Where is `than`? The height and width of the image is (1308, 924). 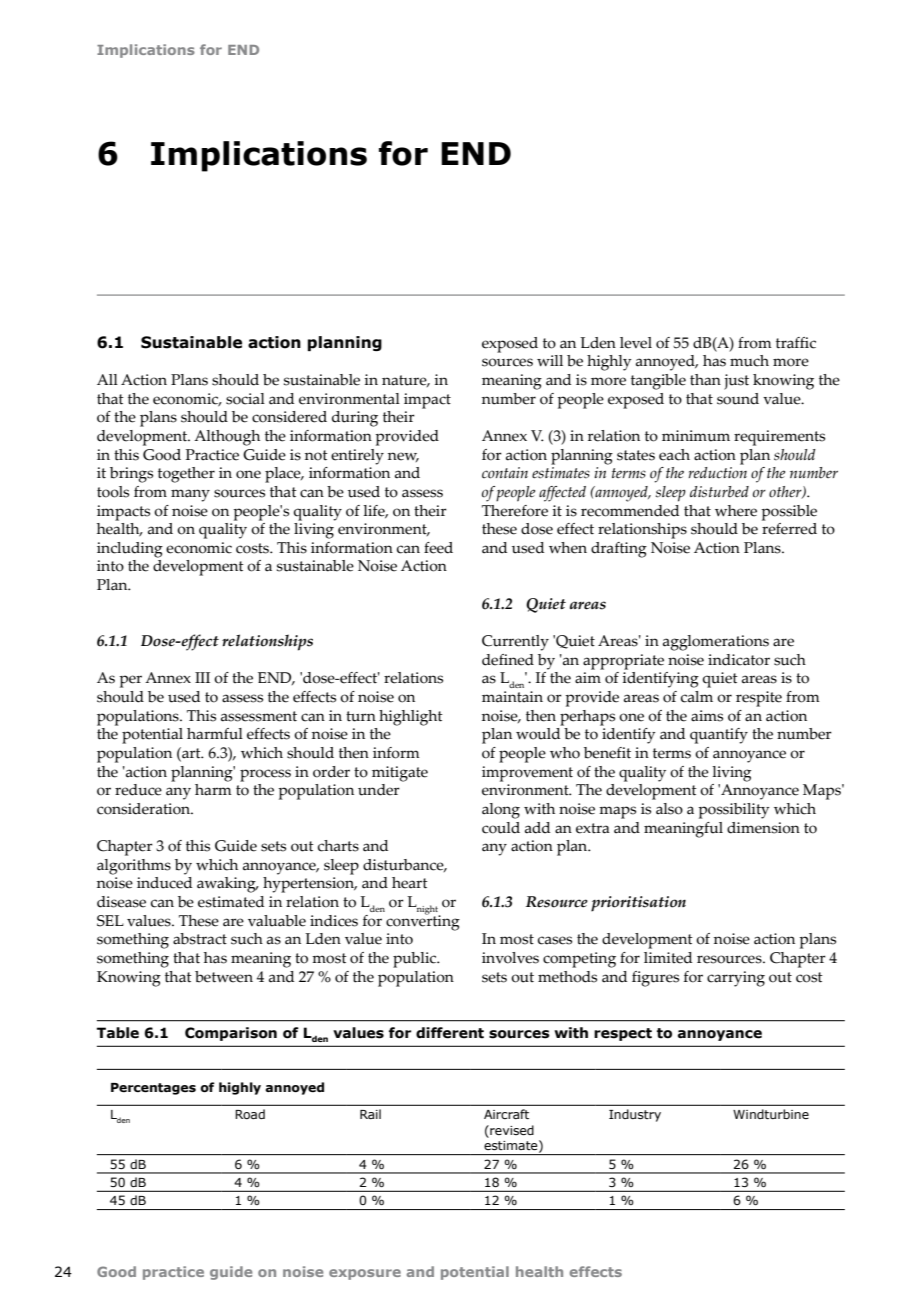 than is located at coordinates (705, 380).
